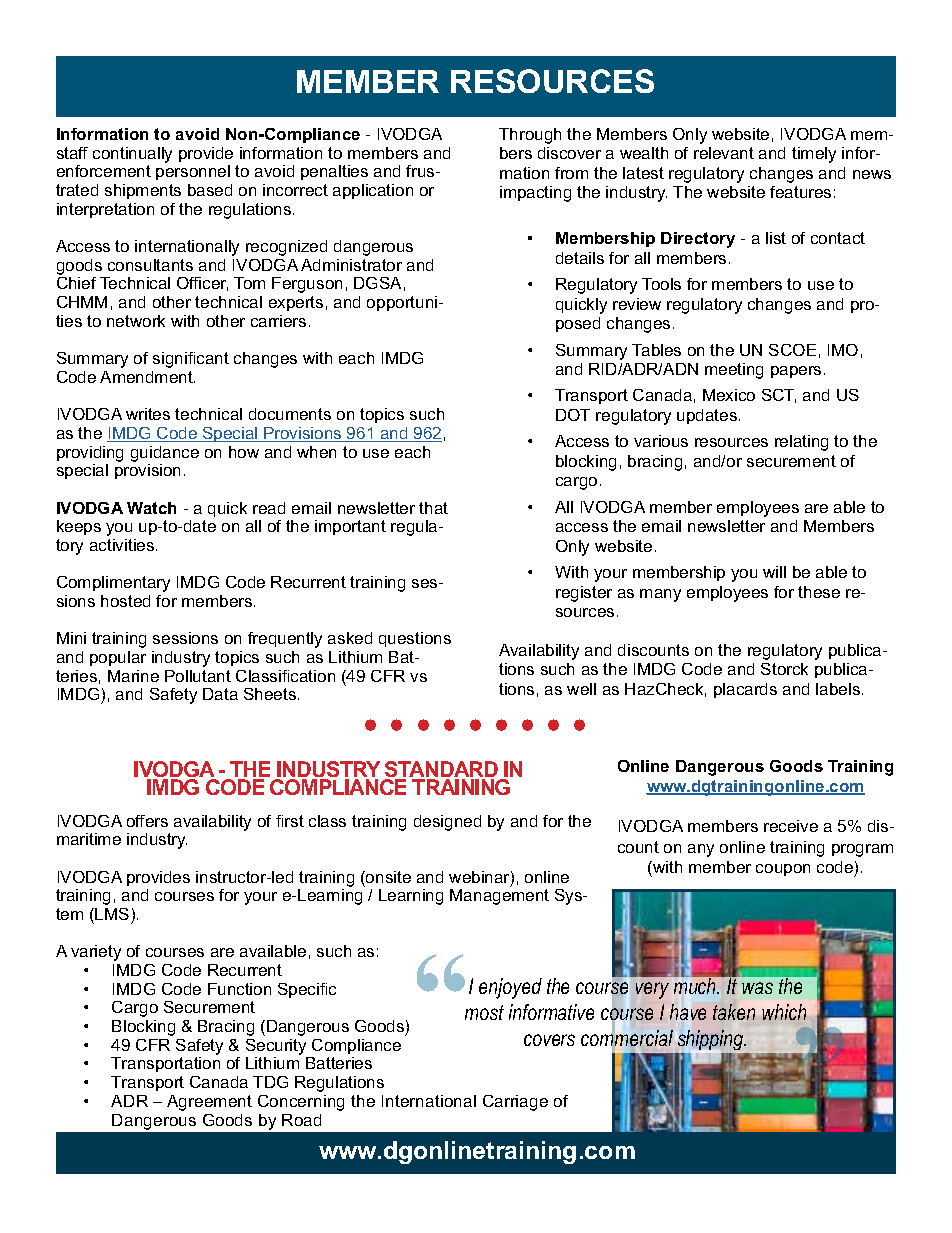  What do you see at coordinates (783, 870) in the screenshot?
I see `coupon` at bounding box center [783, 870].
